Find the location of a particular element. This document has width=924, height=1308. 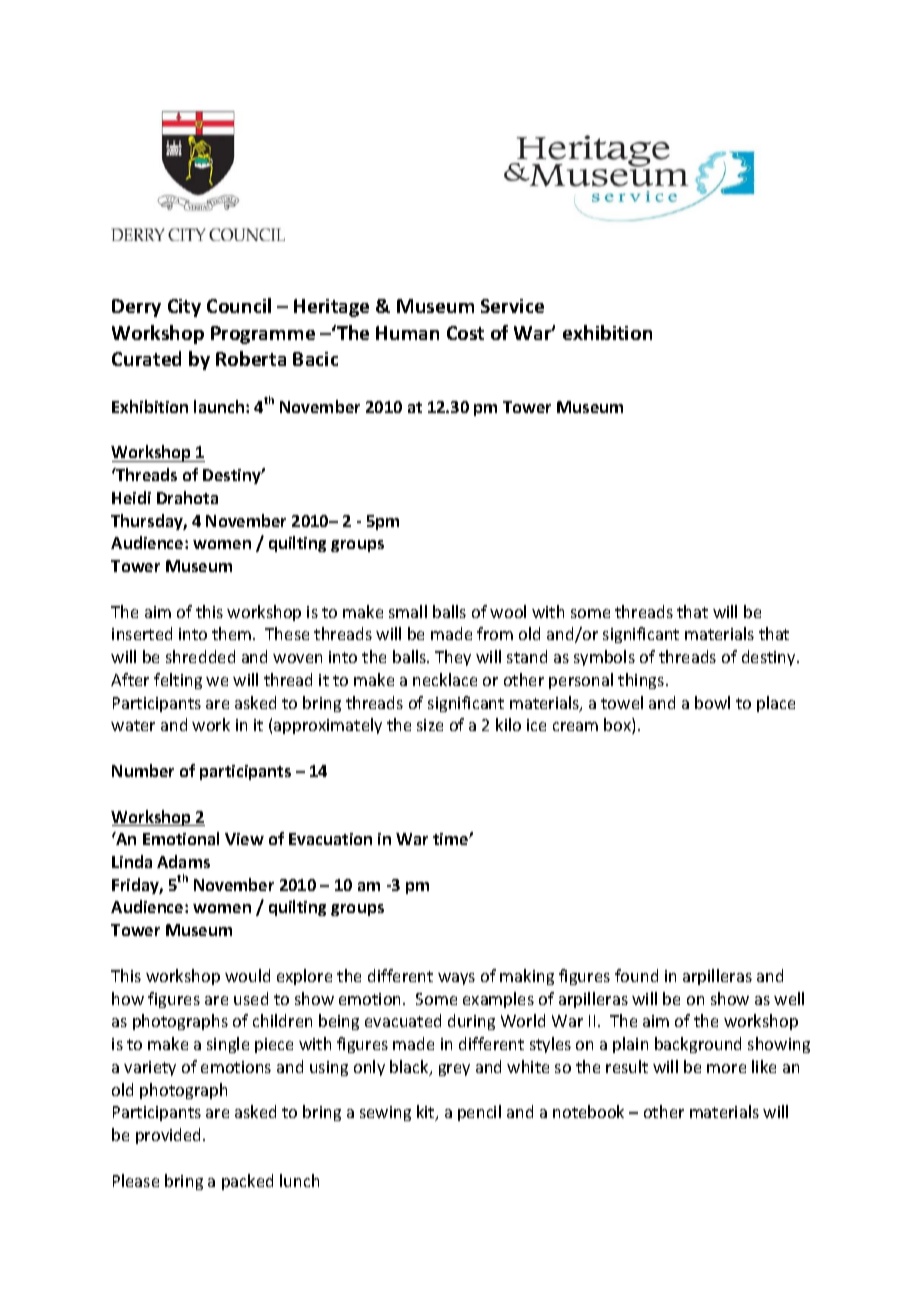

size is located at coordinates (430, 725).
